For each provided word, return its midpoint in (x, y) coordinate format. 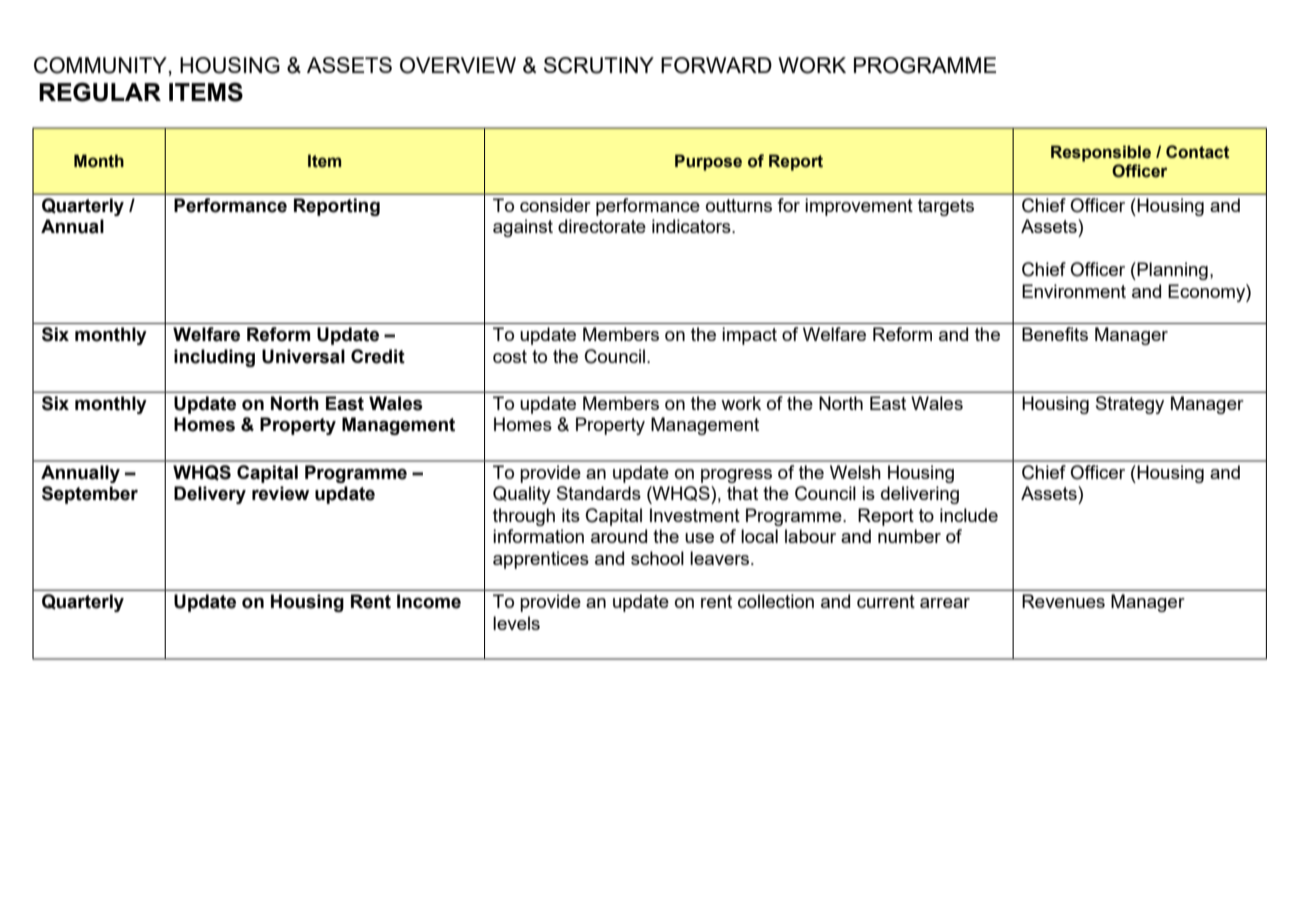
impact (749, 336)
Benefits (1055, 334)
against (523, 228)
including (214, 358)
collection (776, 601)
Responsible (1101, 153)
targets (946, 207)
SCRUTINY (599, 65)
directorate (602, 226)
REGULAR (100, 92)
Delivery (210, 495)
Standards (599, 493)
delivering (920, 495)
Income (429, 601)
